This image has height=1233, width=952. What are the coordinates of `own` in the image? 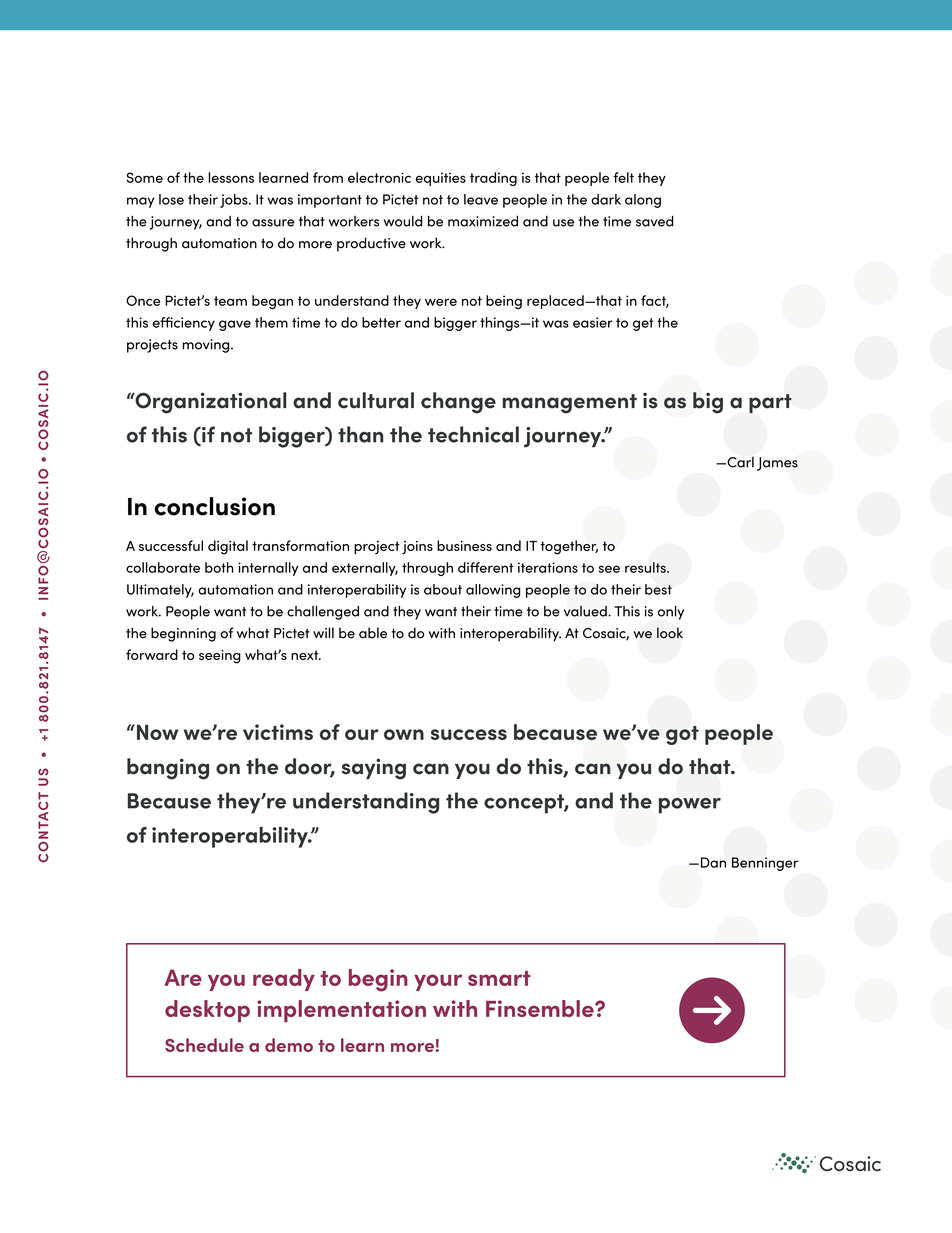 It's located at (404, 734).
